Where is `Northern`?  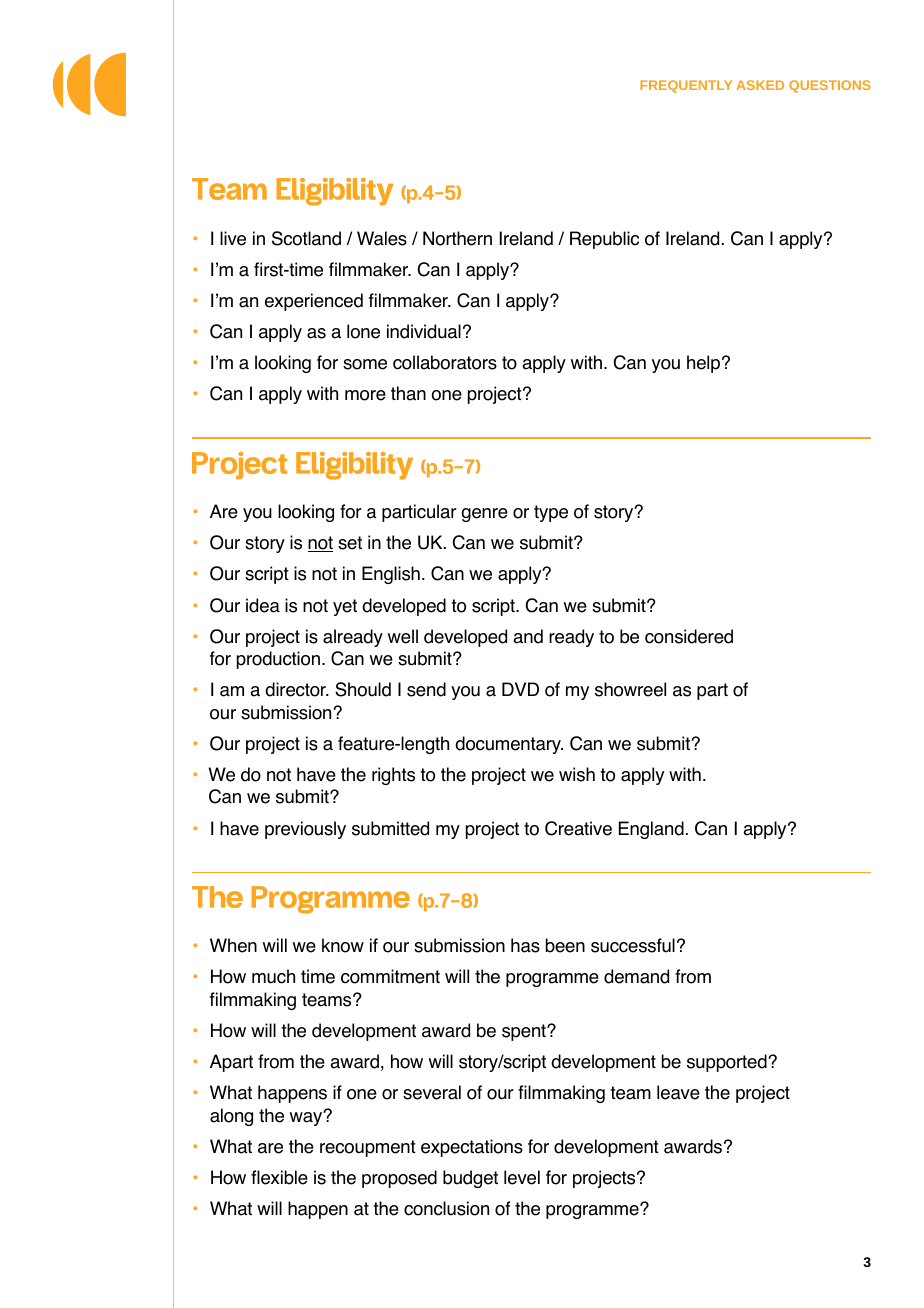
Northern is located at coordinates (457, 238).
